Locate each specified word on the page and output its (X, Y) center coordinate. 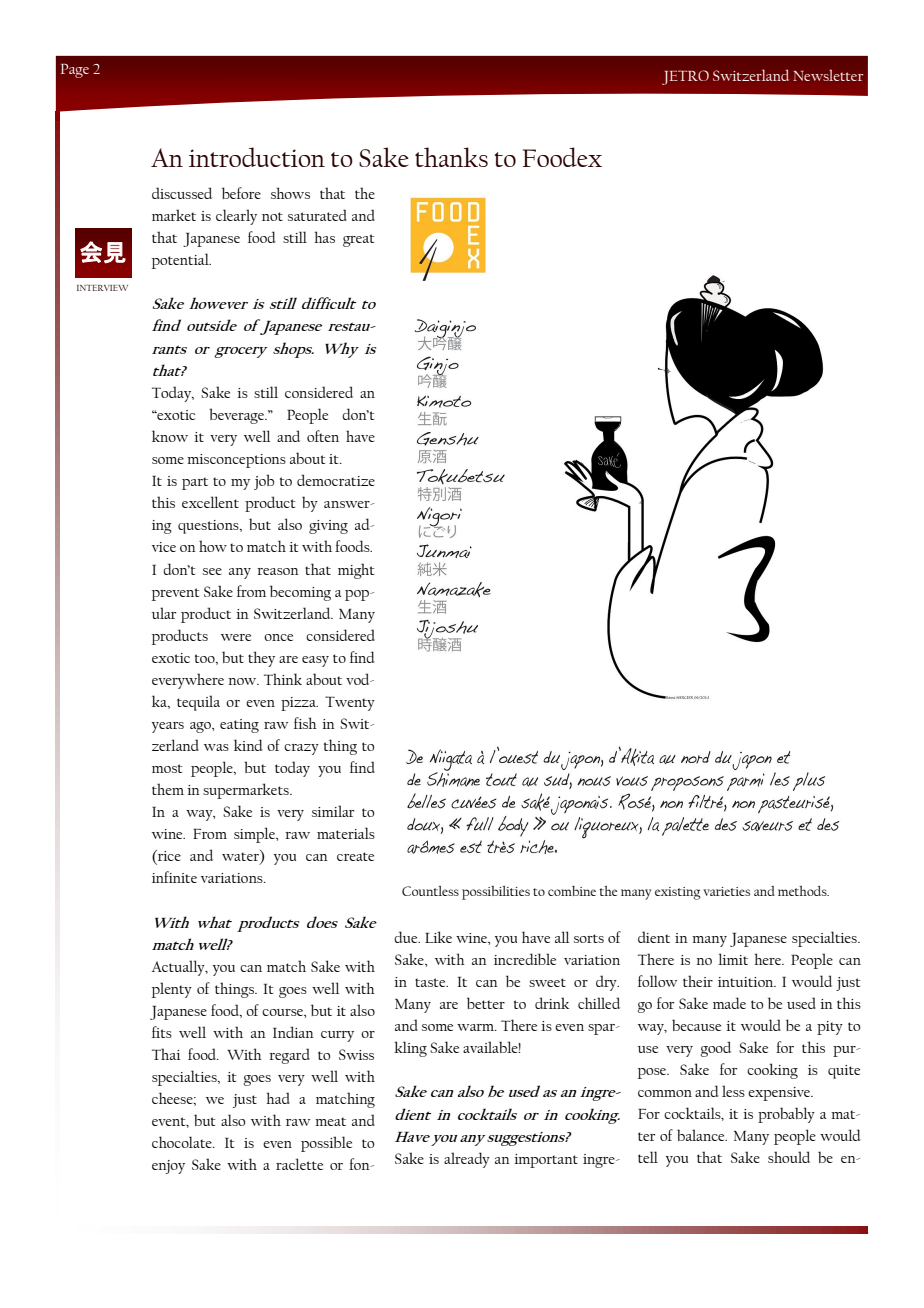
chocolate (183, 1142)
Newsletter (828, 75)
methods (803, 891)
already (467, 1160)
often (323, 436)
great (359, 240)
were (236, 637)
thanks (451, 157)
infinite (174, 877)
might (356, 571)
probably (786, 1115)
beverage (238, 416)
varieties (726, 891)
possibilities (496, 893)
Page (75, 71)
